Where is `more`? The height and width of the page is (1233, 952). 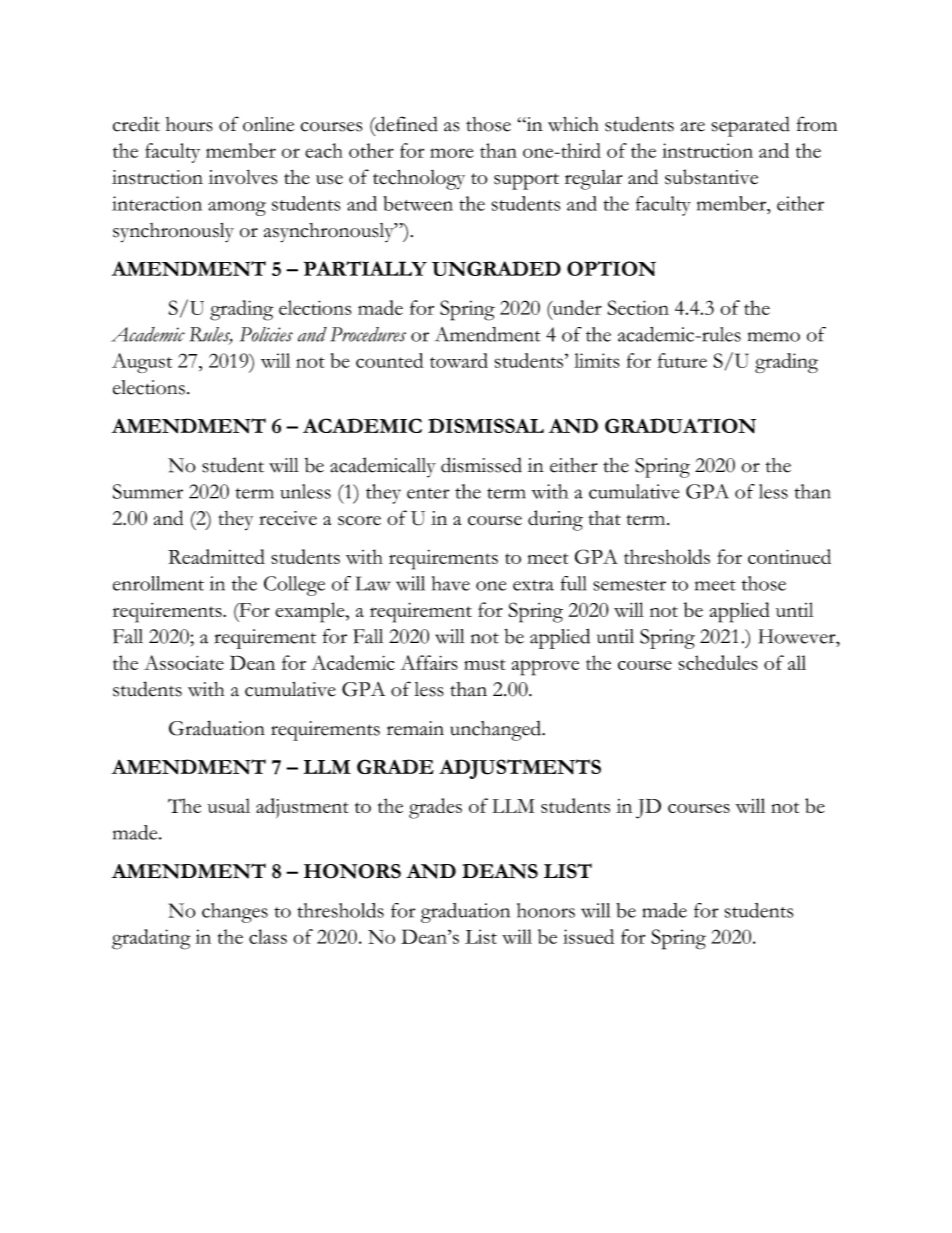 more is located at coordinates (452, 153).
